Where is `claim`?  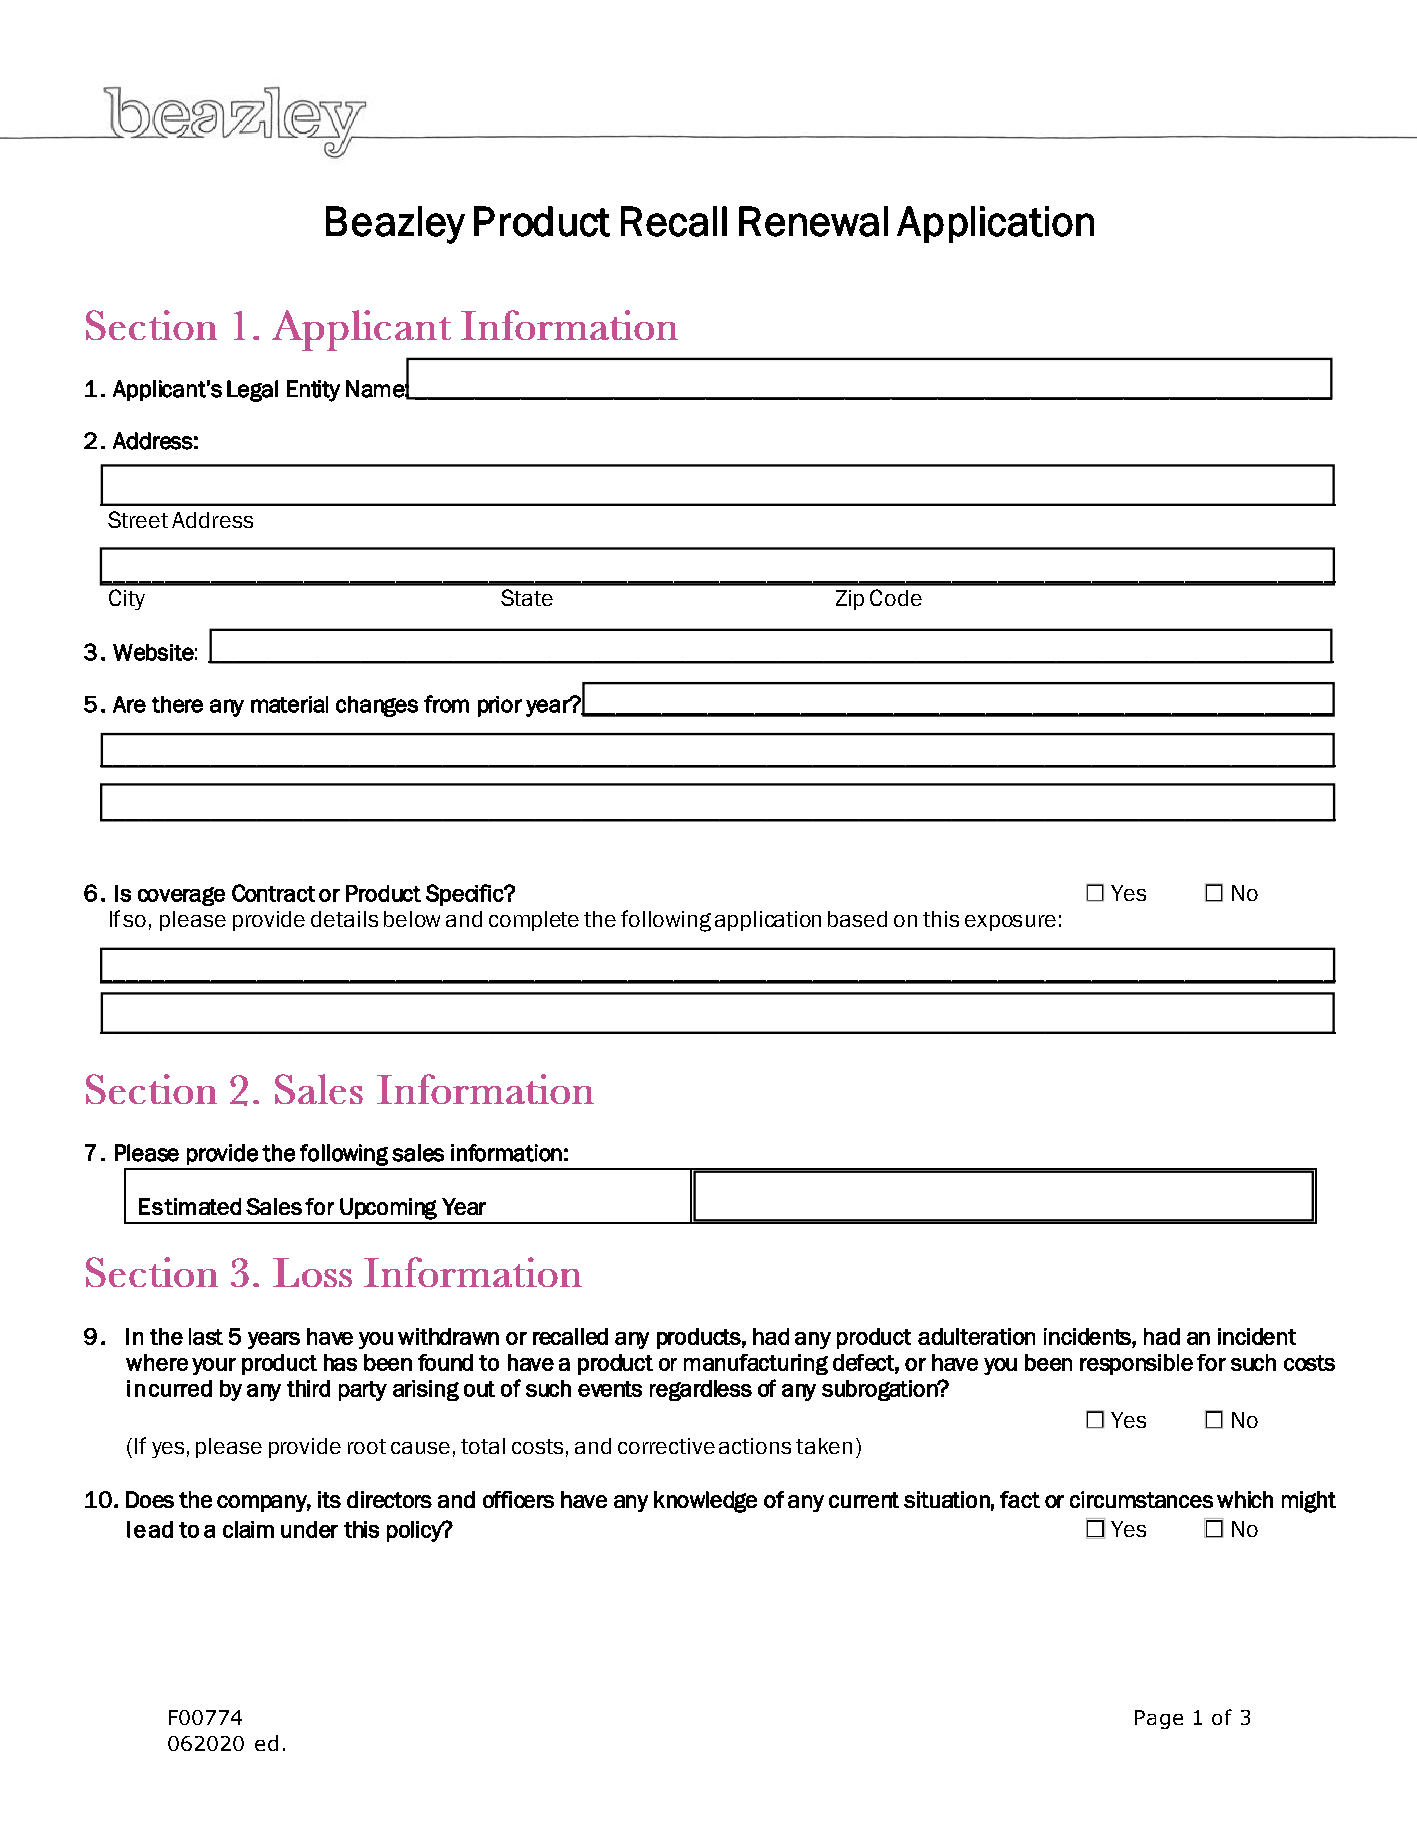
claim is located at coordinates (248, 1529).
